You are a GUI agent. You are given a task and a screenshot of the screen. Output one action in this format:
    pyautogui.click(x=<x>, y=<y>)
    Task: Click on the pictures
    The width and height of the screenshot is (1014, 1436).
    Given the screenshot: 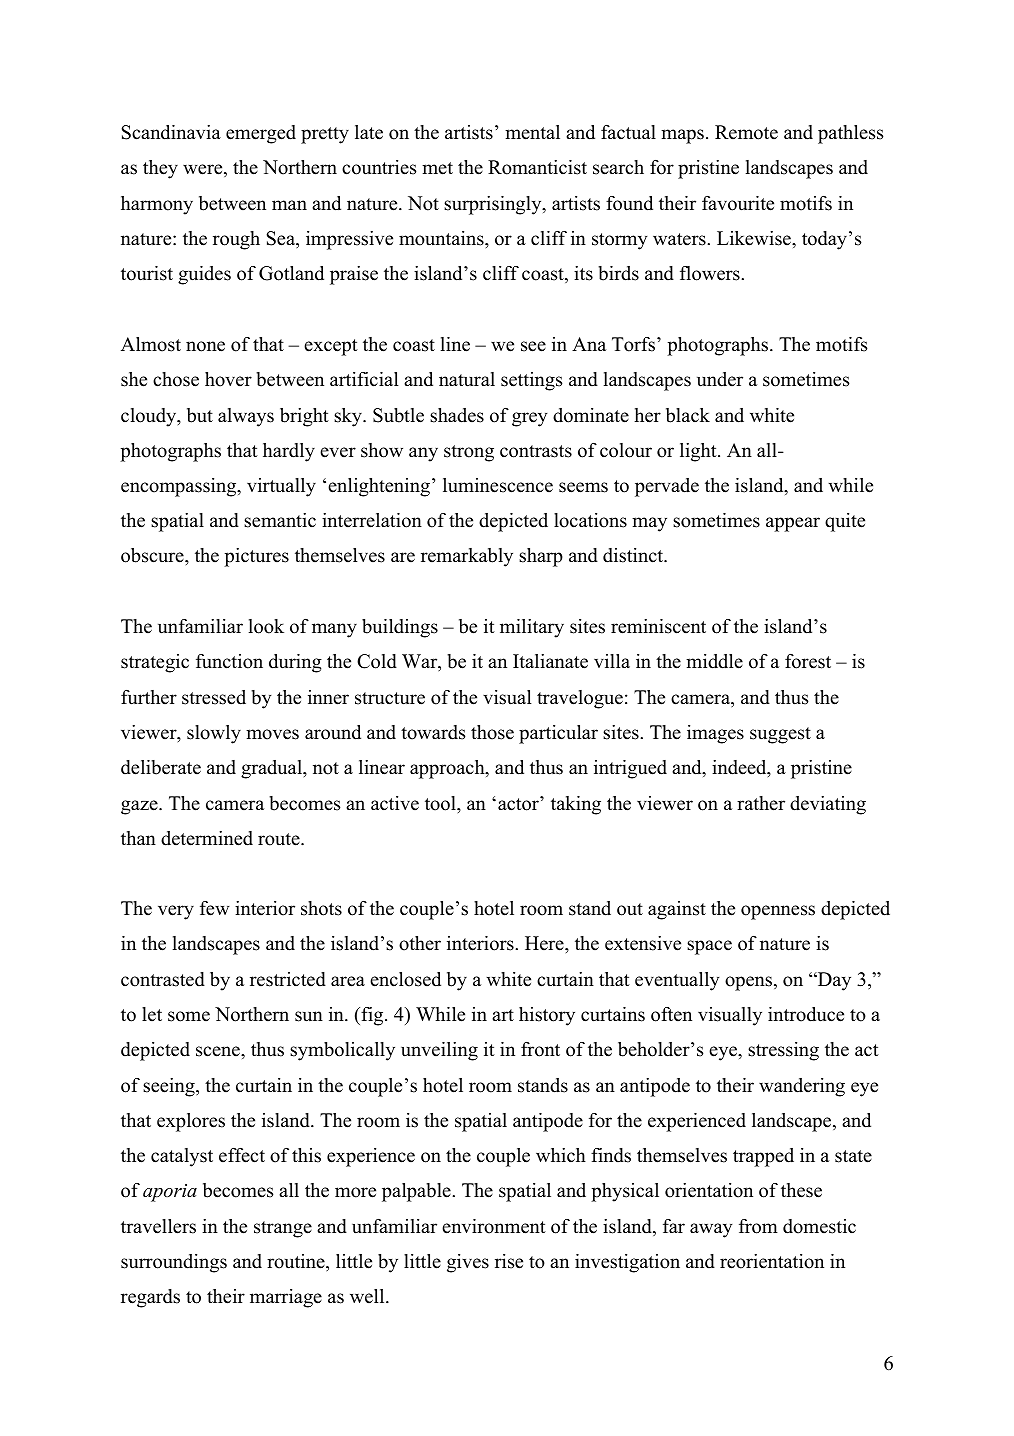 What is the action you would take?
    pyautogui.click(x=256, y=557)
